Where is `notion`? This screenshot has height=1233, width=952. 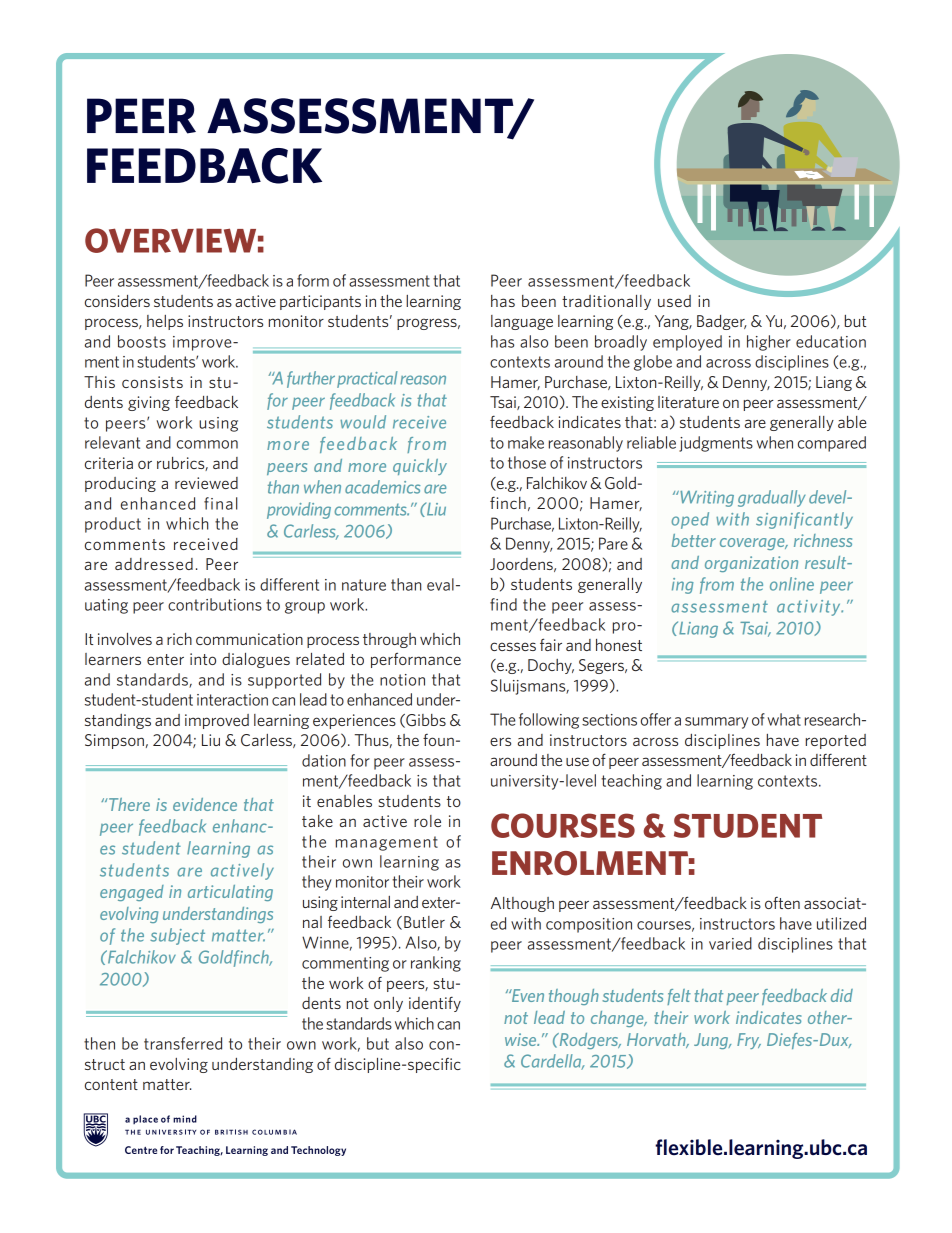
notion is located at coordinates (402, 680).
